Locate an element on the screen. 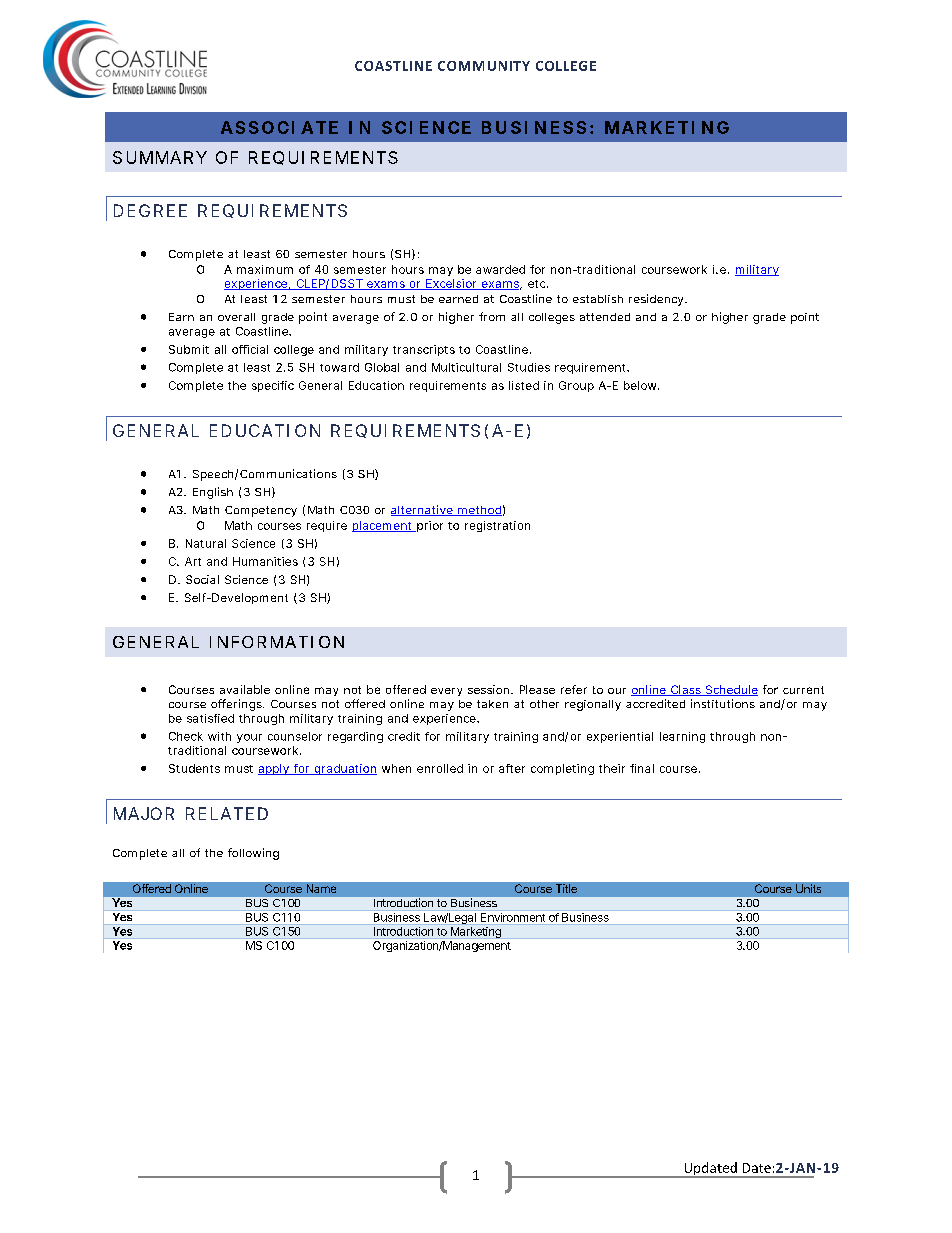 This screenshot has height=1233, width=952. English is located at coordinates (213, 493).
